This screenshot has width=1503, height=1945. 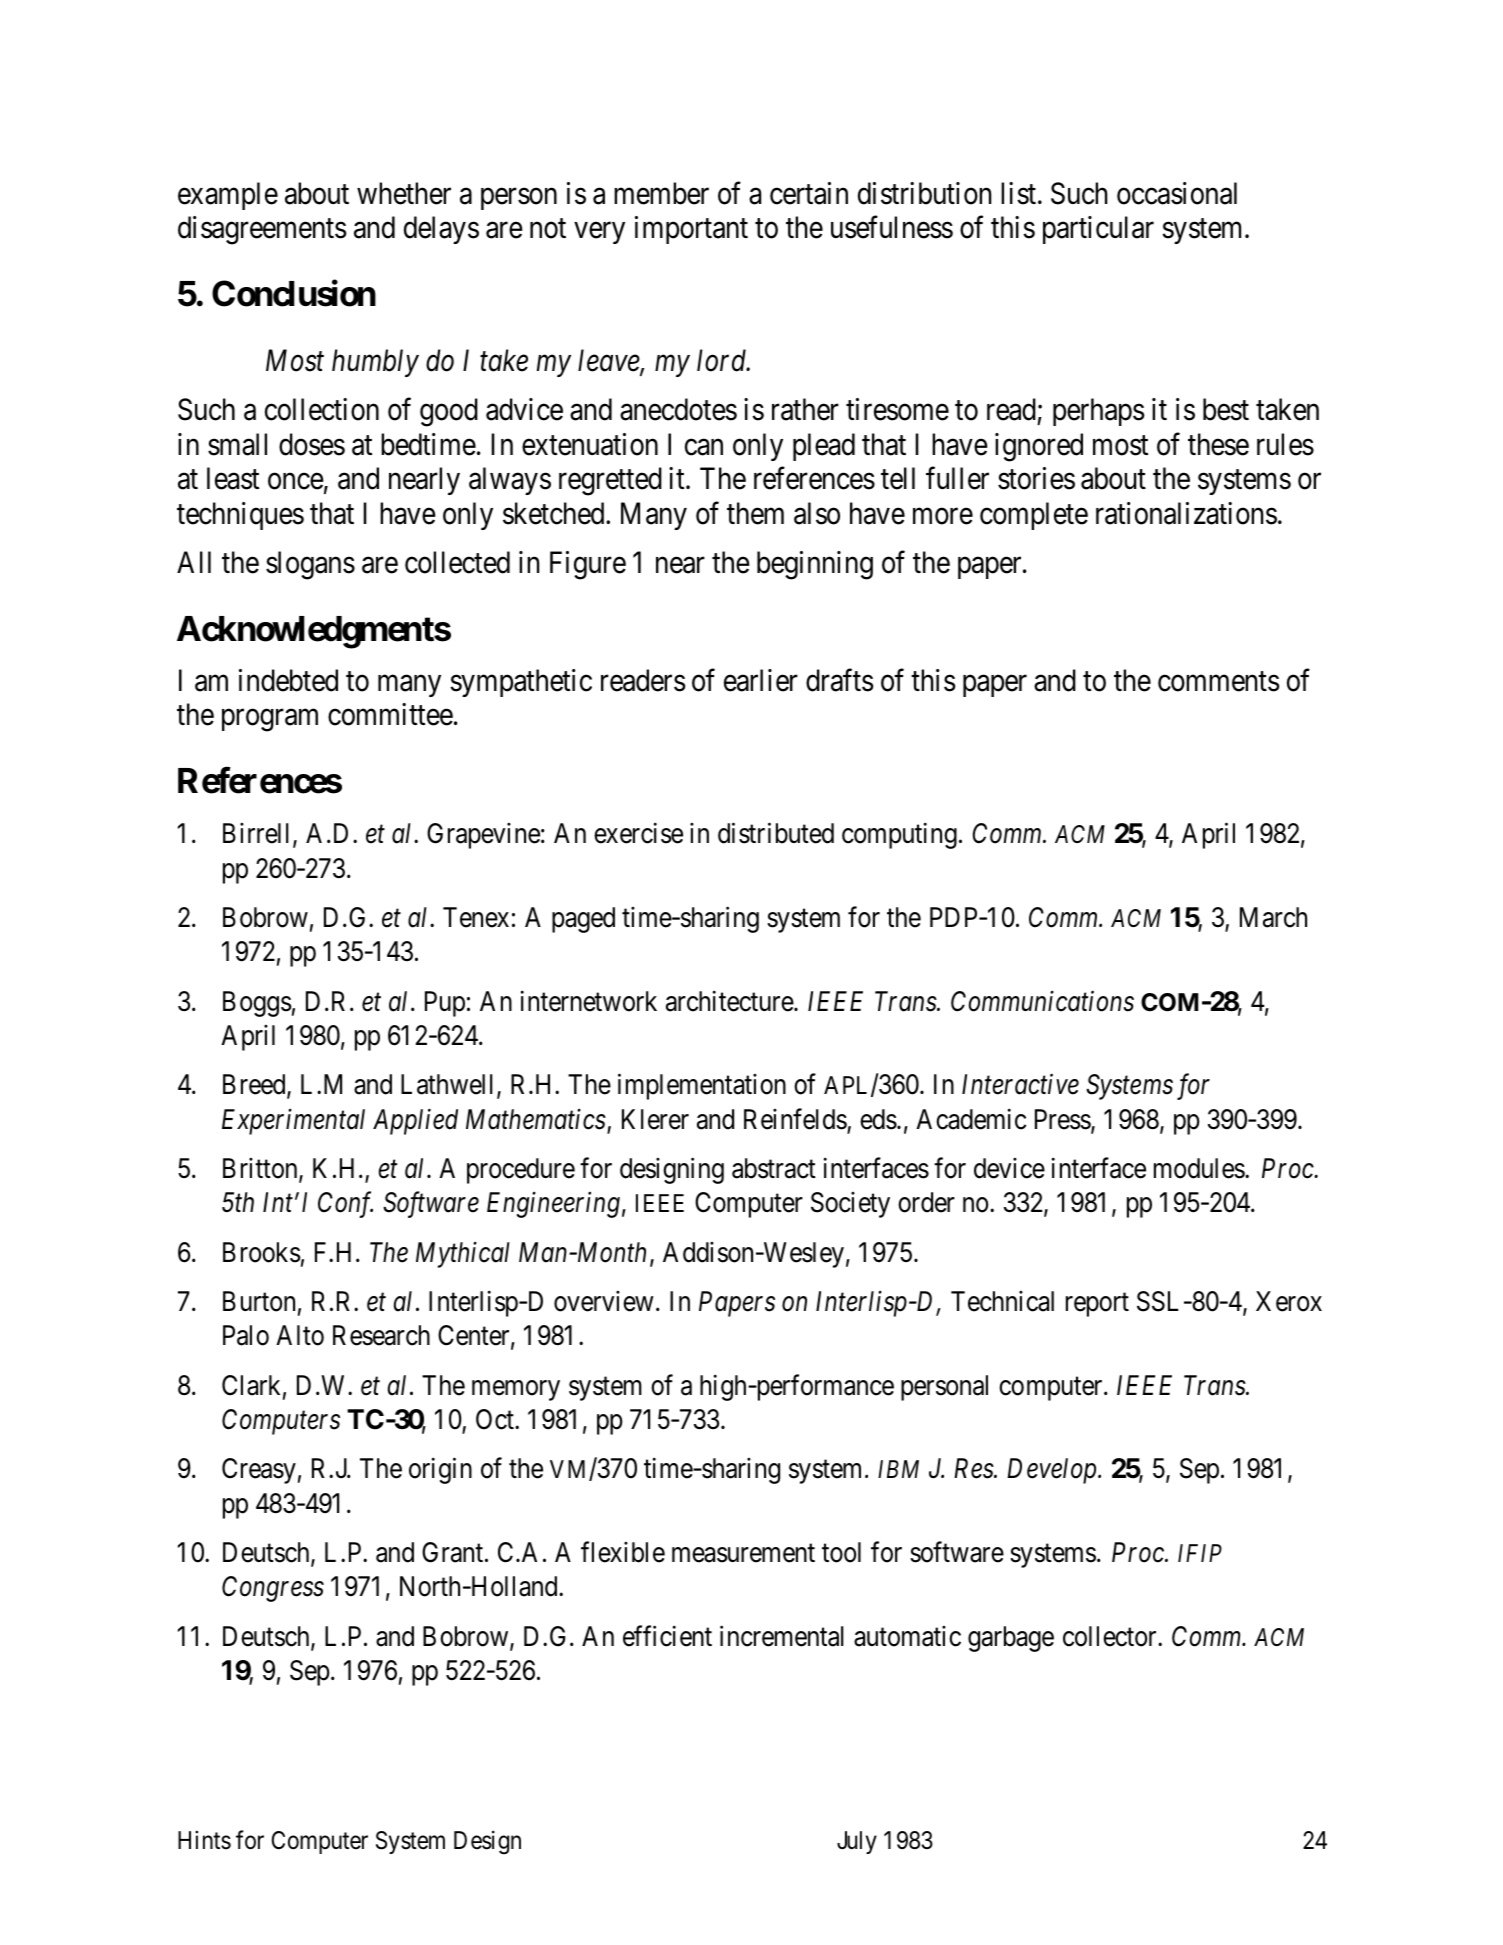 I want to click on earlier, so click(x=761, y=680).
